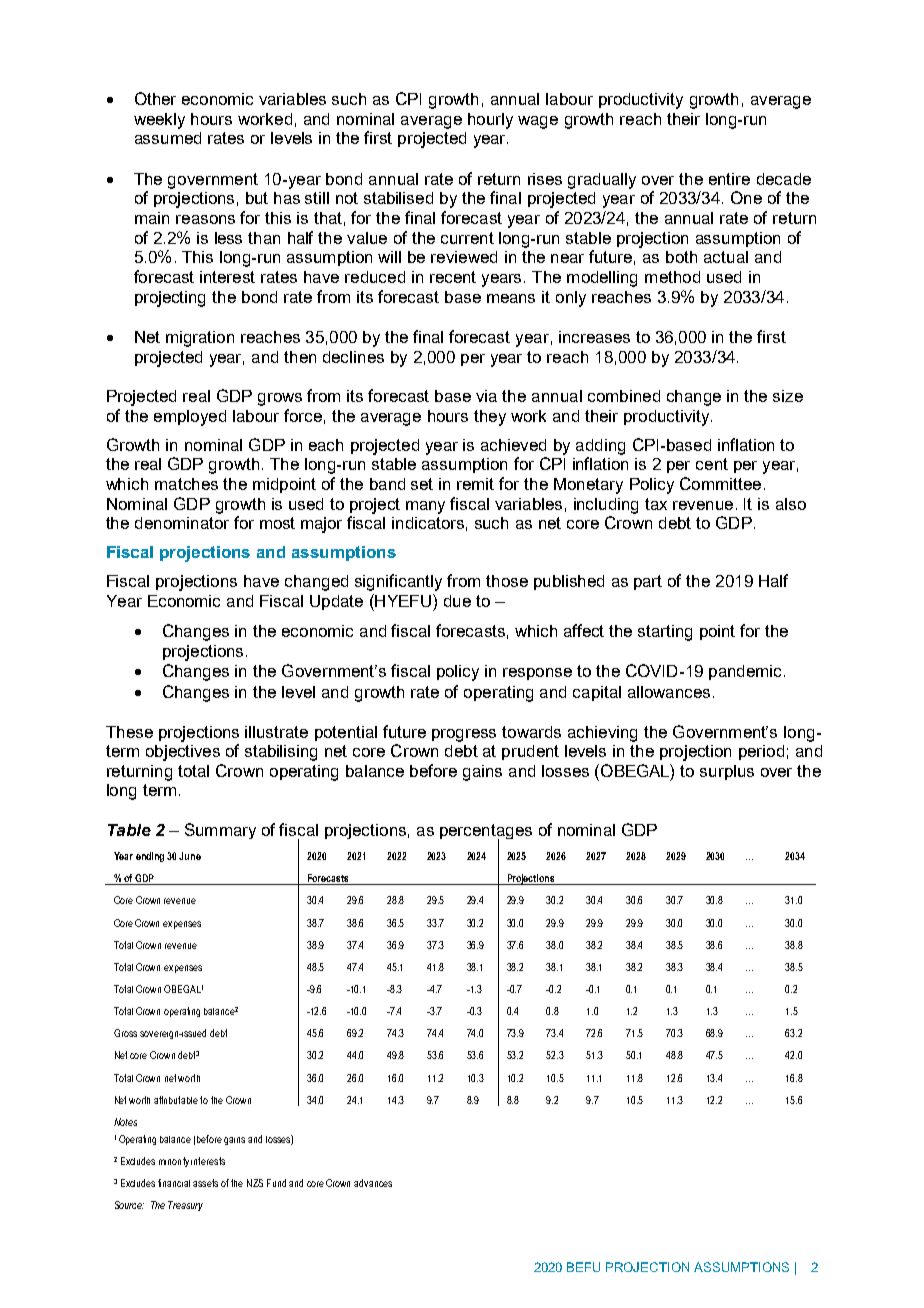 The image size is (924, 1308). Describe the element at coordinates (727, 772) in the image. I see `surplus` at that location.
